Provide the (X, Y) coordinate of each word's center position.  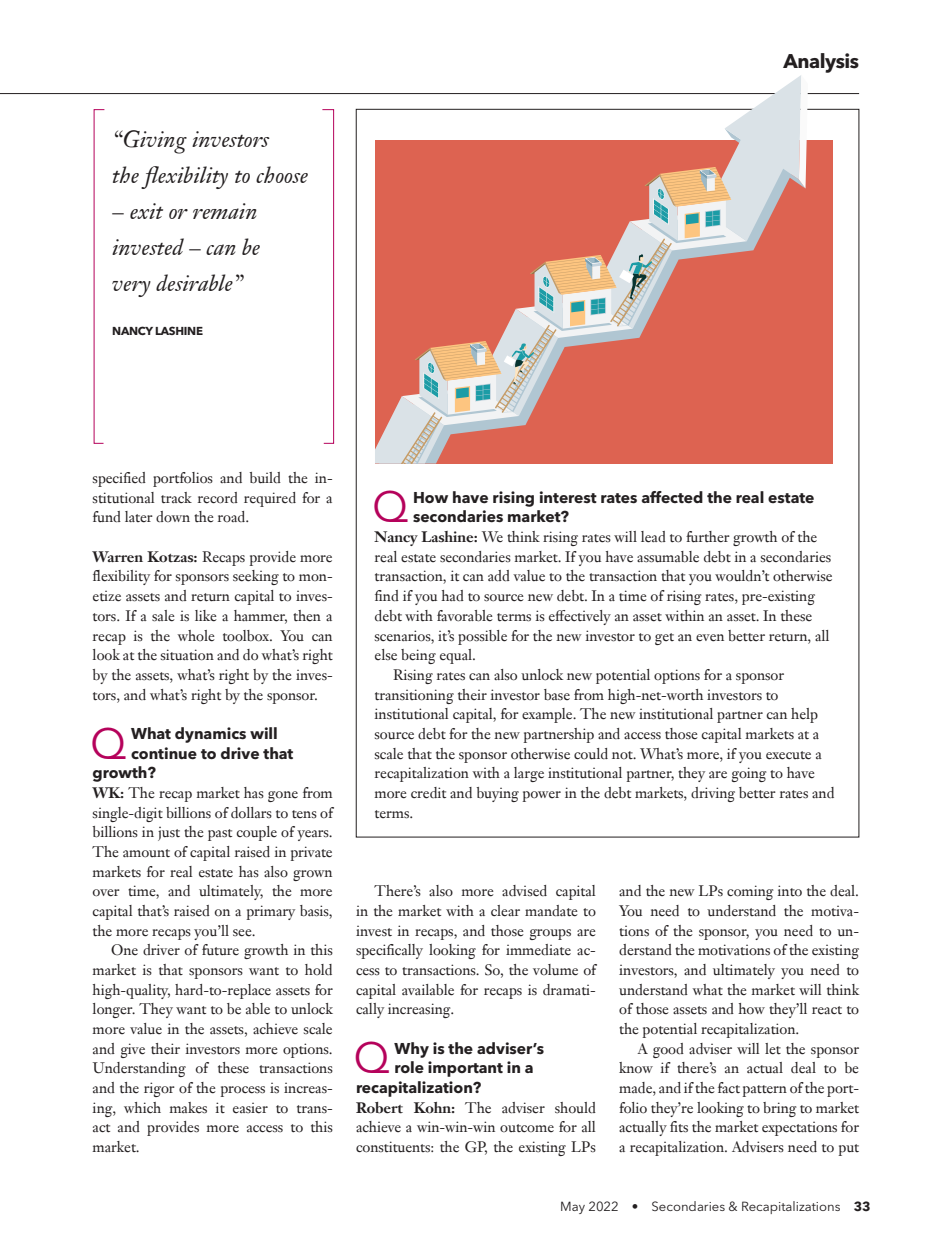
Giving (154, 142)
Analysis (821, 63)
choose (282, 174)
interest (568, 497)
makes (188, 1108)
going (749, 774)
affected (672, 497)
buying (498, 794)
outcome (527, 1128)
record (218, 498)
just (169, 834)
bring (780, 1109)
